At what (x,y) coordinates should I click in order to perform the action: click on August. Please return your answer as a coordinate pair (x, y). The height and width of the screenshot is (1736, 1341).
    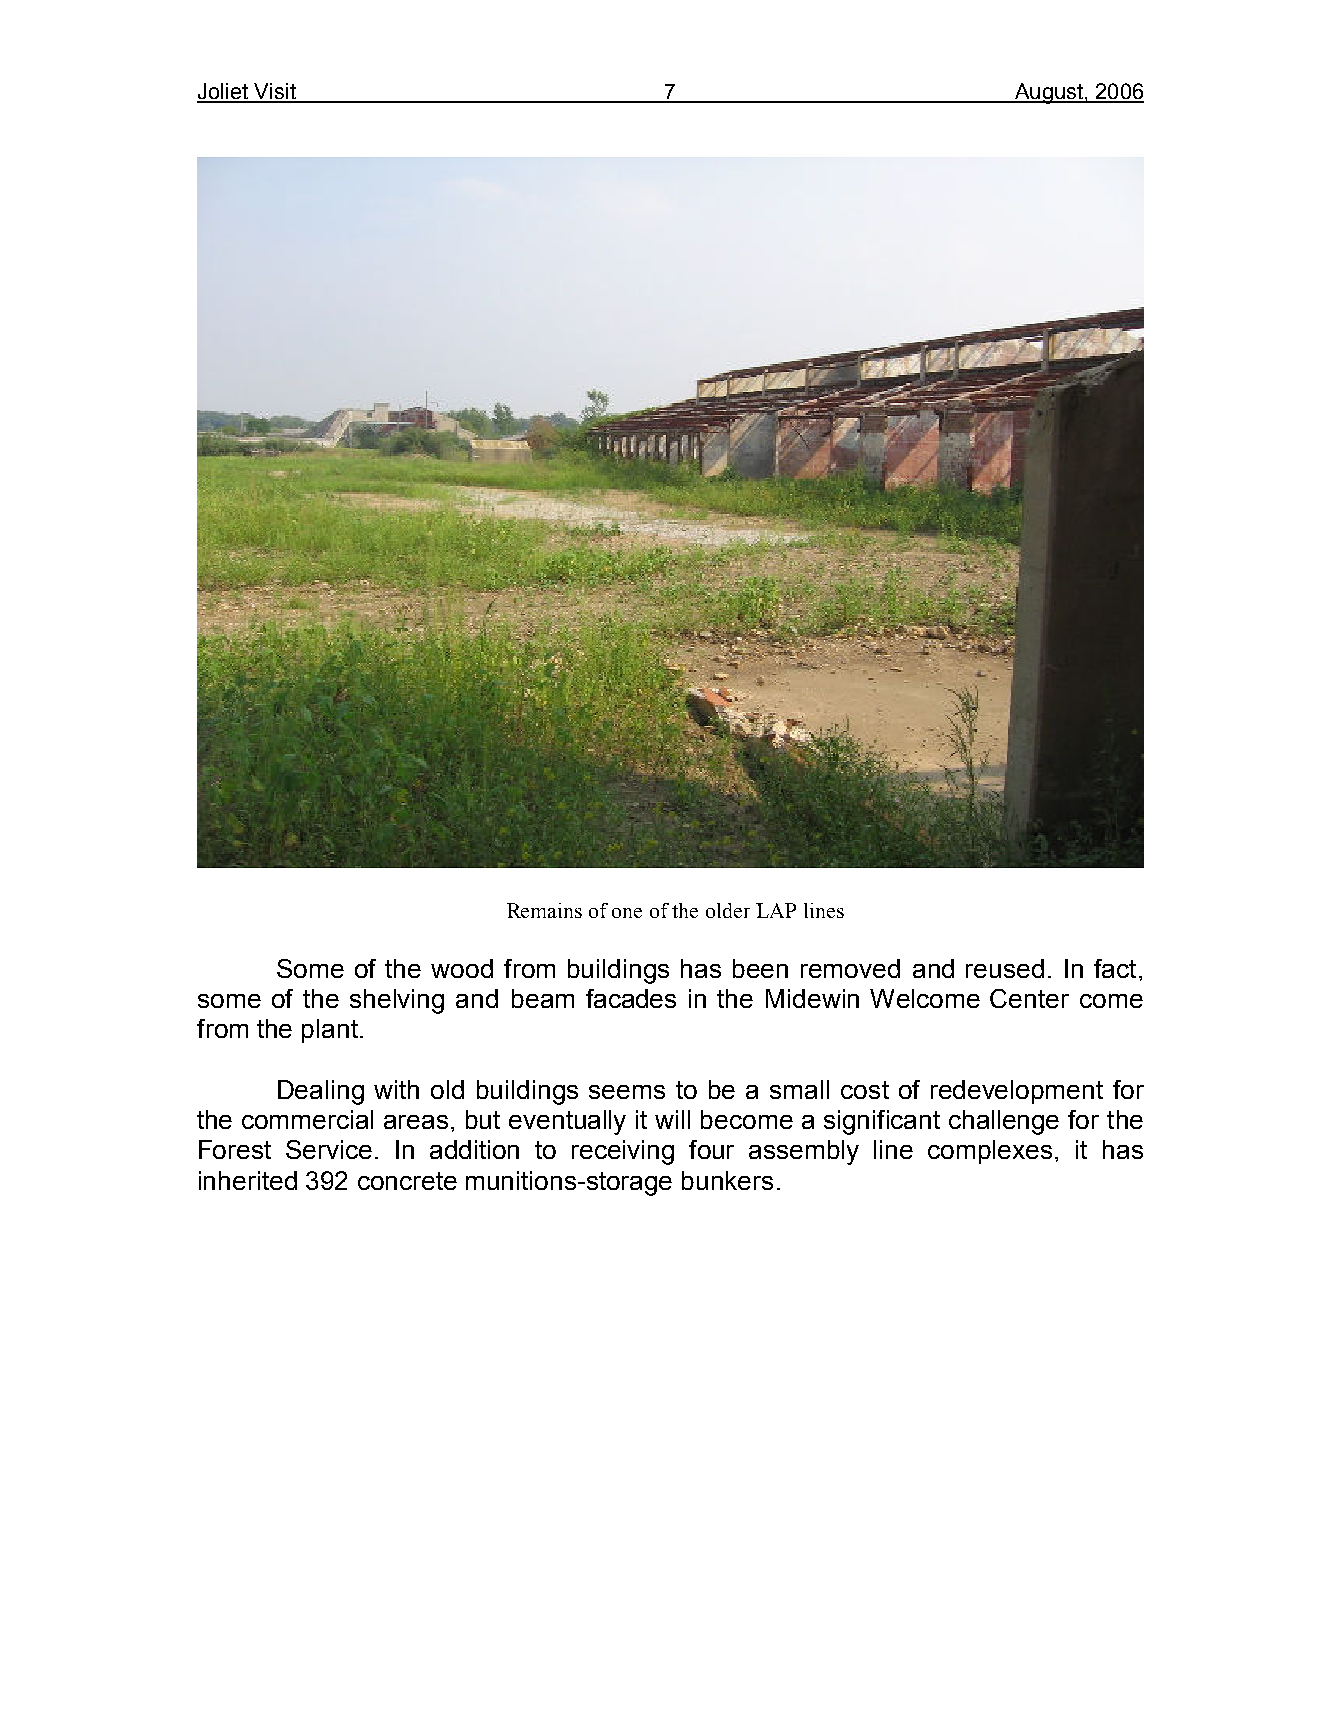
    Looking at the image, I should click on (1048, 93).
